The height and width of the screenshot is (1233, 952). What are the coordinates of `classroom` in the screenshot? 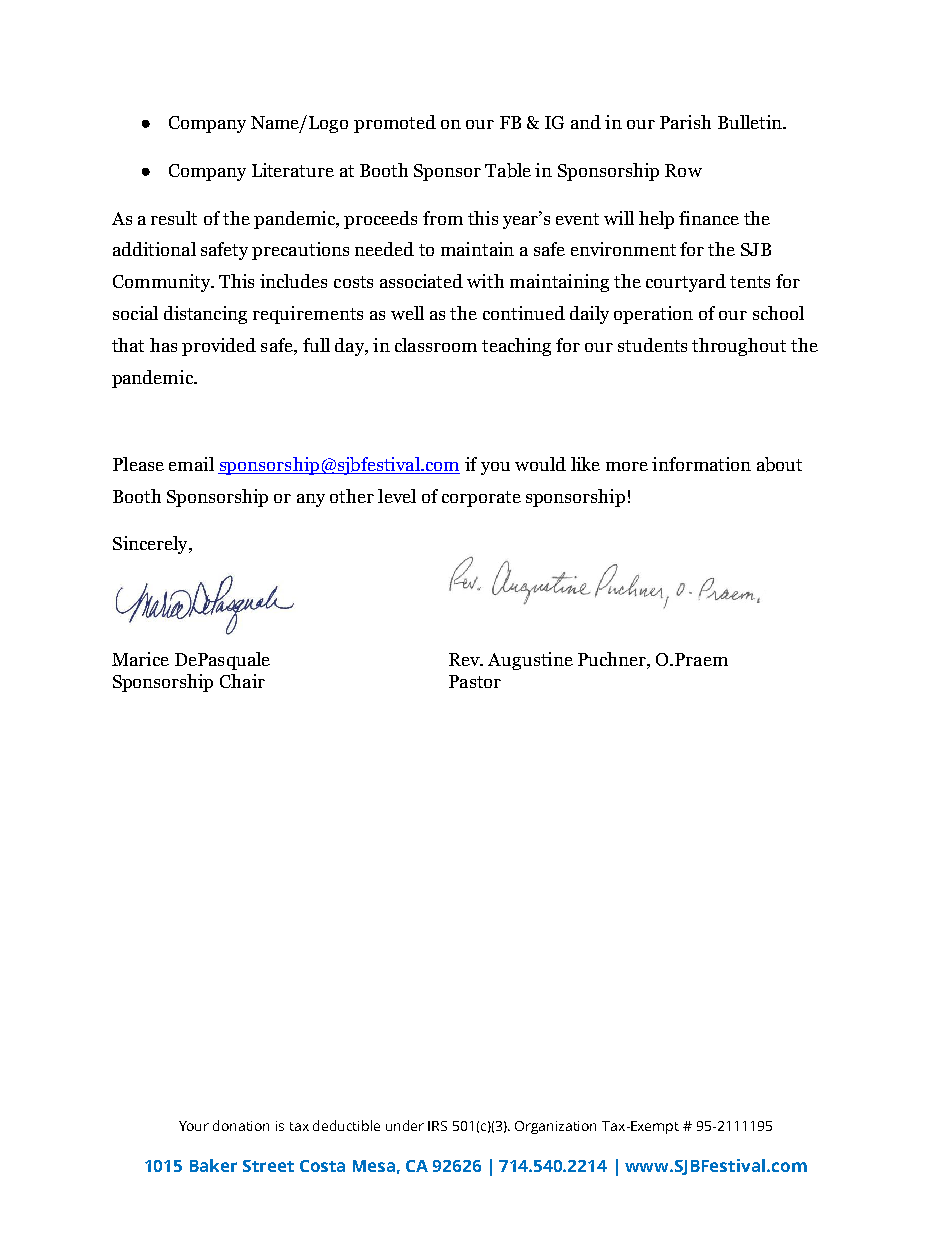 It's located at (436, 345).
